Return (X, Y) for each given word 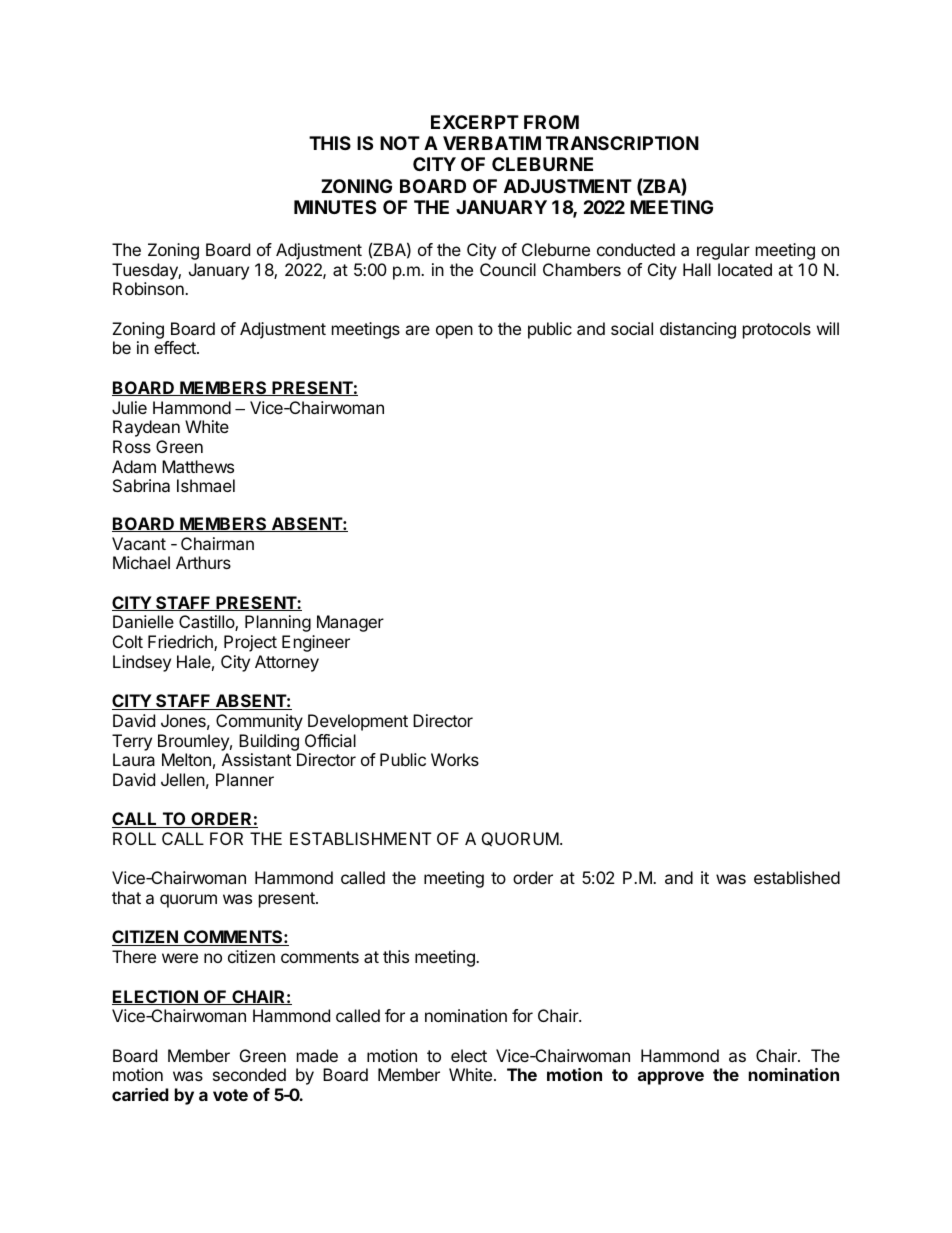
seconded (249, 1074)
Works (455, 759)
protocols (777, 330)
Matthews (198, 466)
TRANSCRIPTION (622, 143)
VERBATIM (492, 143)
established (797, 877)
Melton (186, 759)
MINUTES (335, 207)
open (454, 332)
